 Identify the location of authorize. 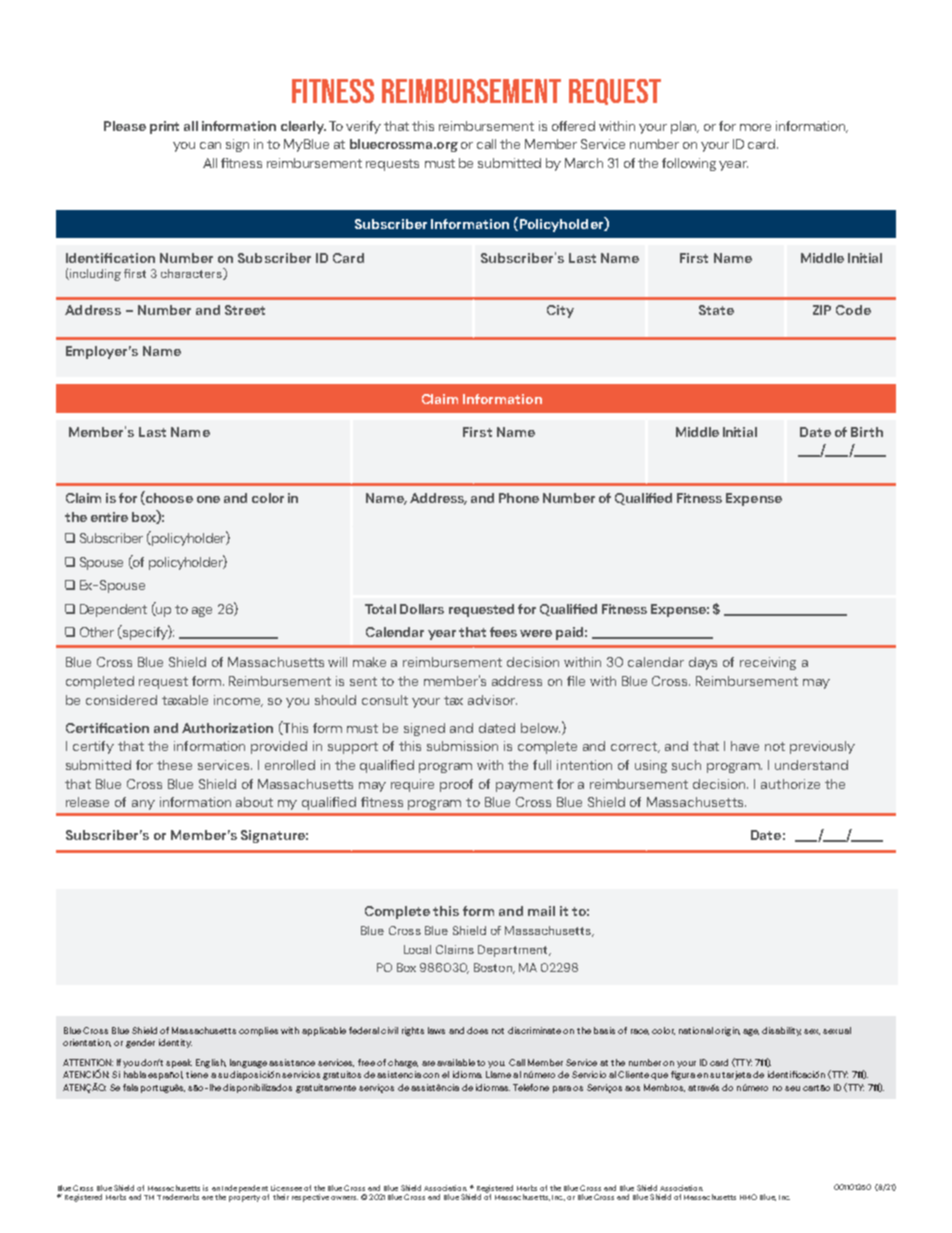
(790, 784).
